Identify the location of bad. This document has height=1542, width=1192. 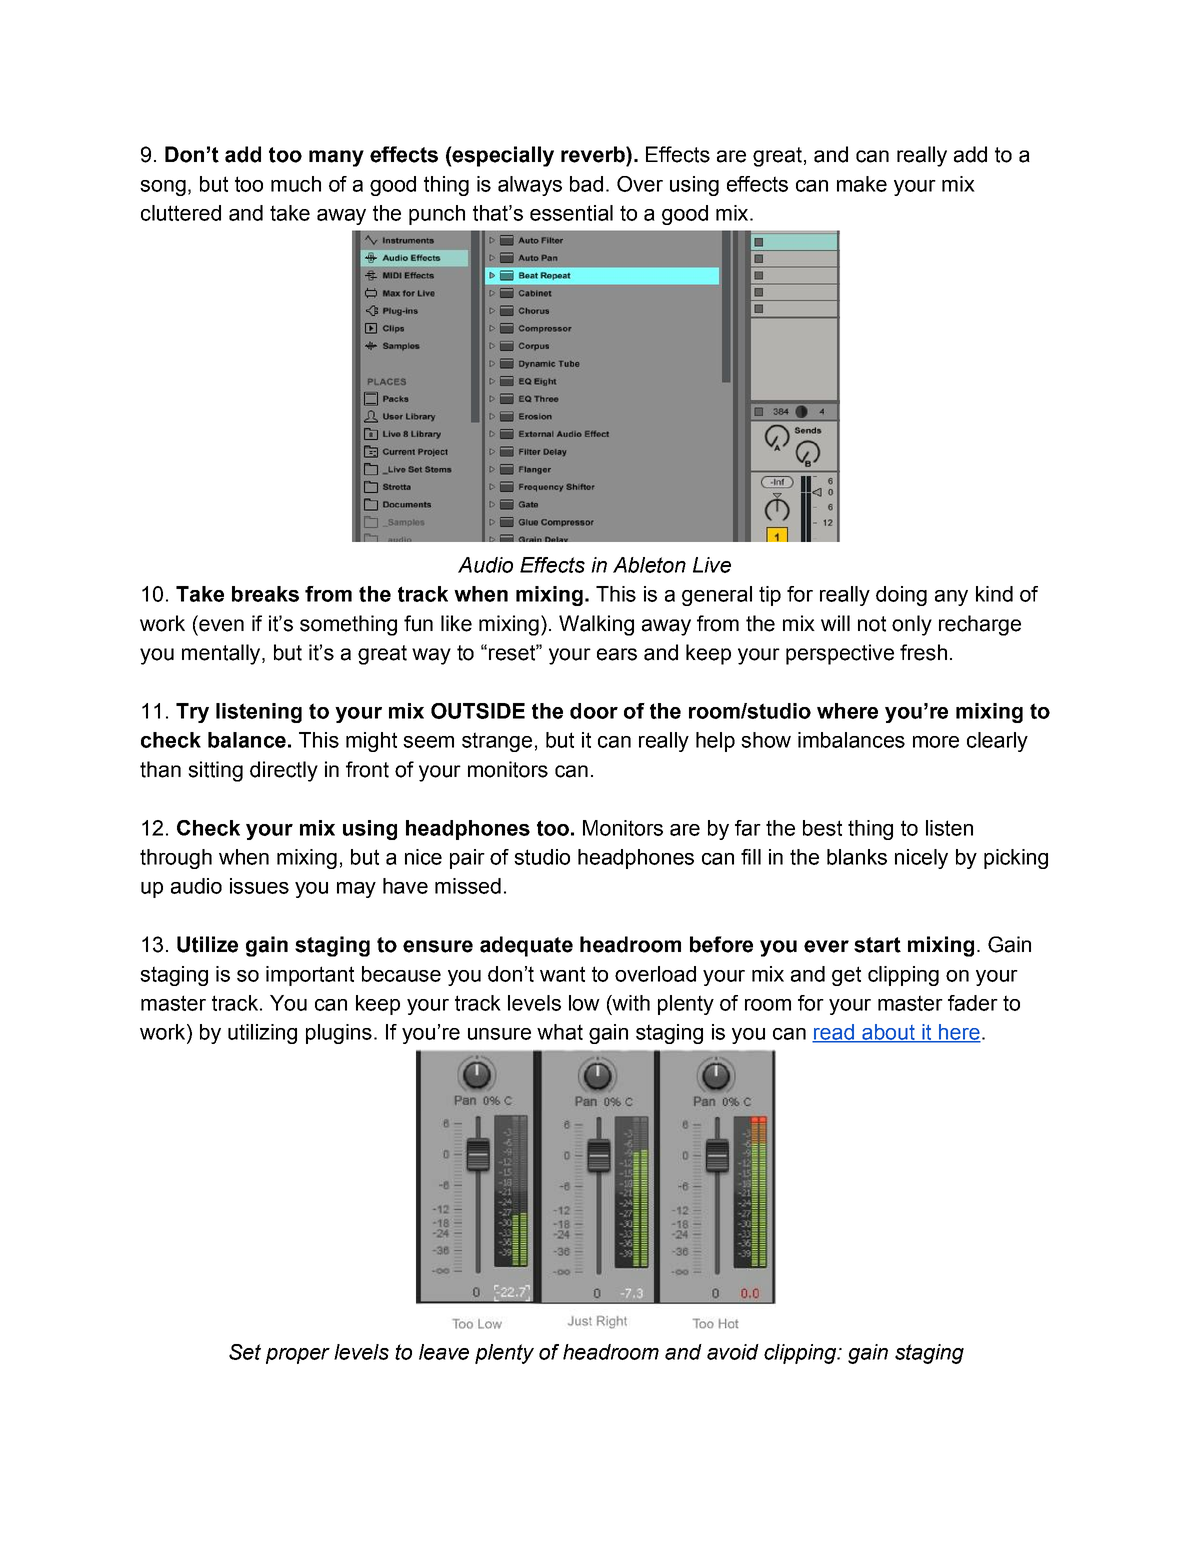
(586, 184).
